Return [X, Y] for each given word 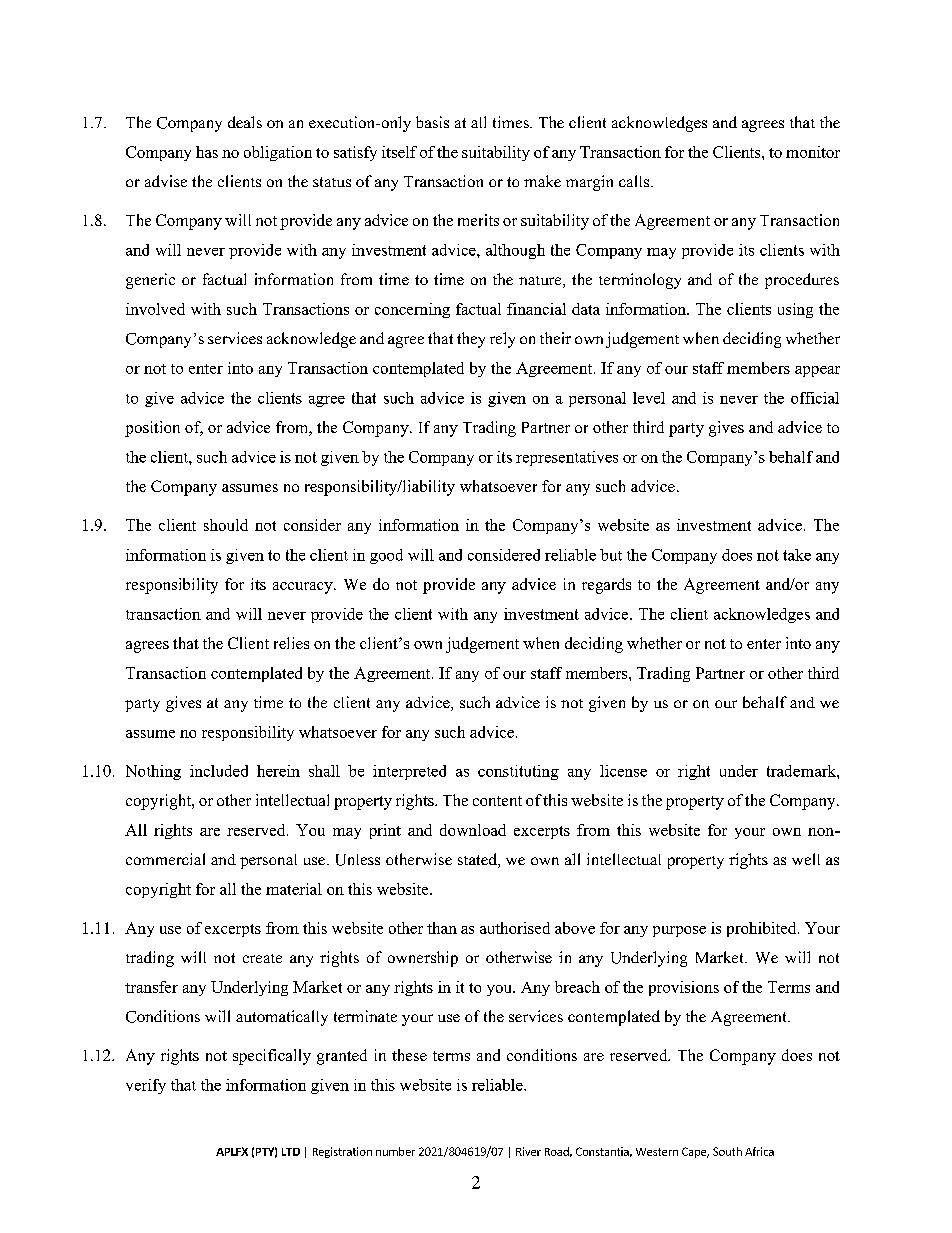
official [815, 398]
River [528, 1151]
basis [432, 122]
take [797, 555]
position [152, 429]
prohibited [763, 929]
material [294, 889]
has [207, 152]
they [471, 340]
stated [478, 860]
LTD [291, 1152]
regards [606, 586]
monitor [813, 152]
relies [291, 643]
